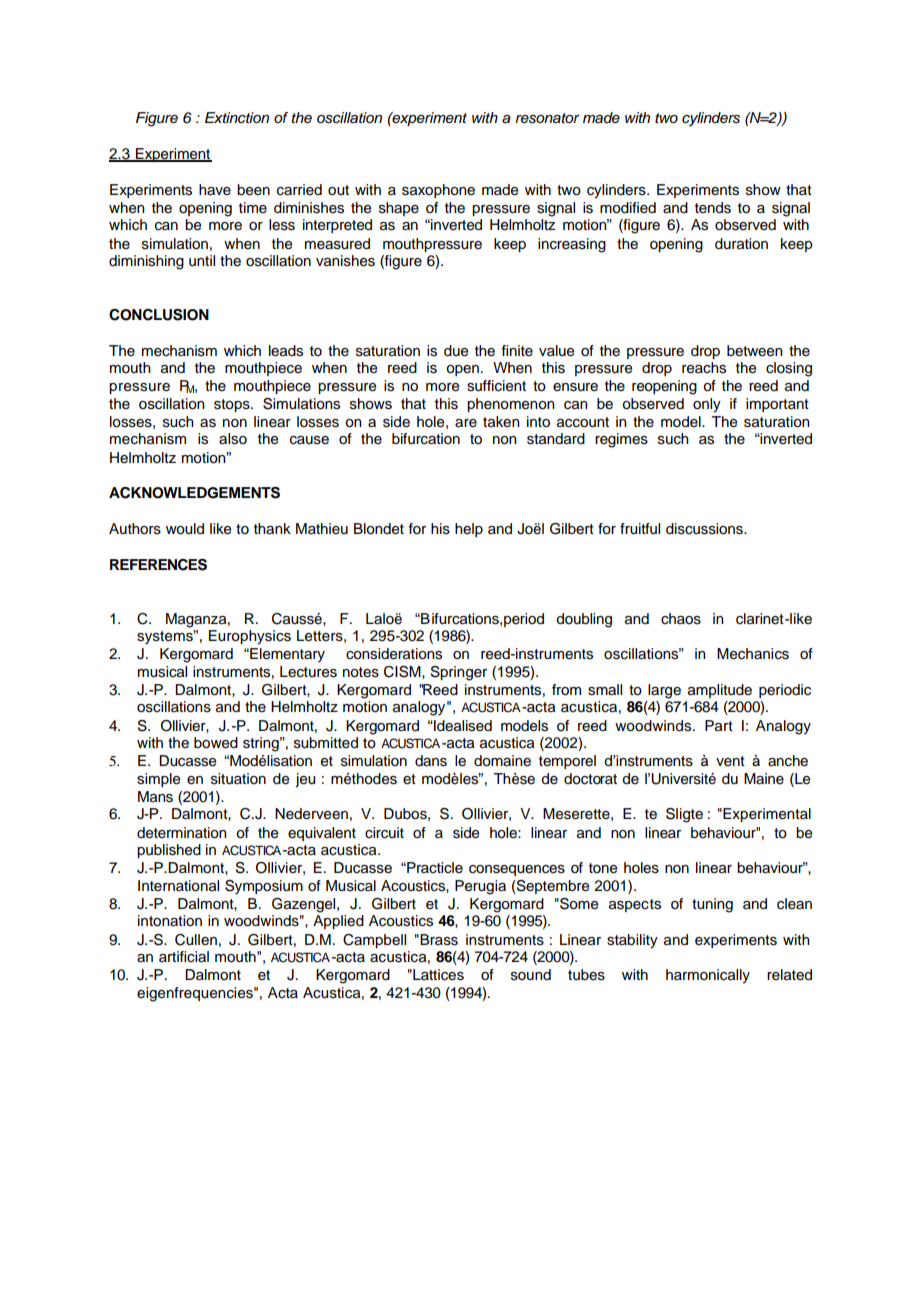  What do you see at coordinates (720, 691) in the screenshot?
I see `amplitude` at bounding box center [720, 691].
